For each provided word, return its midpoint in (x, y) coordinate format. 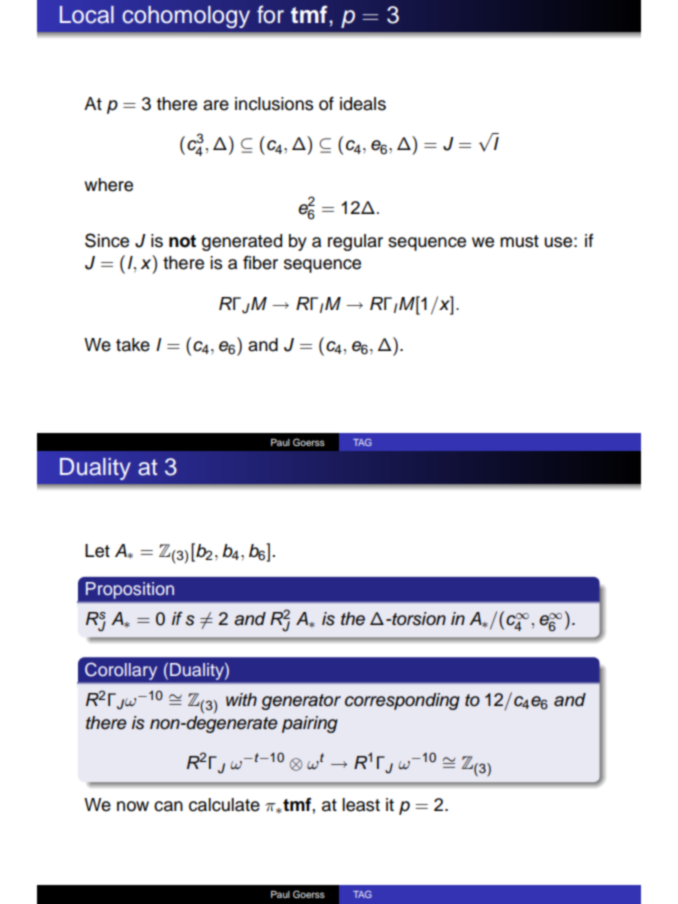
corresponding (402, 701)
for (270, 14)
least (361, 805)
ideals (363, 104)
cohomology (186, 17)
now (133, 806)
